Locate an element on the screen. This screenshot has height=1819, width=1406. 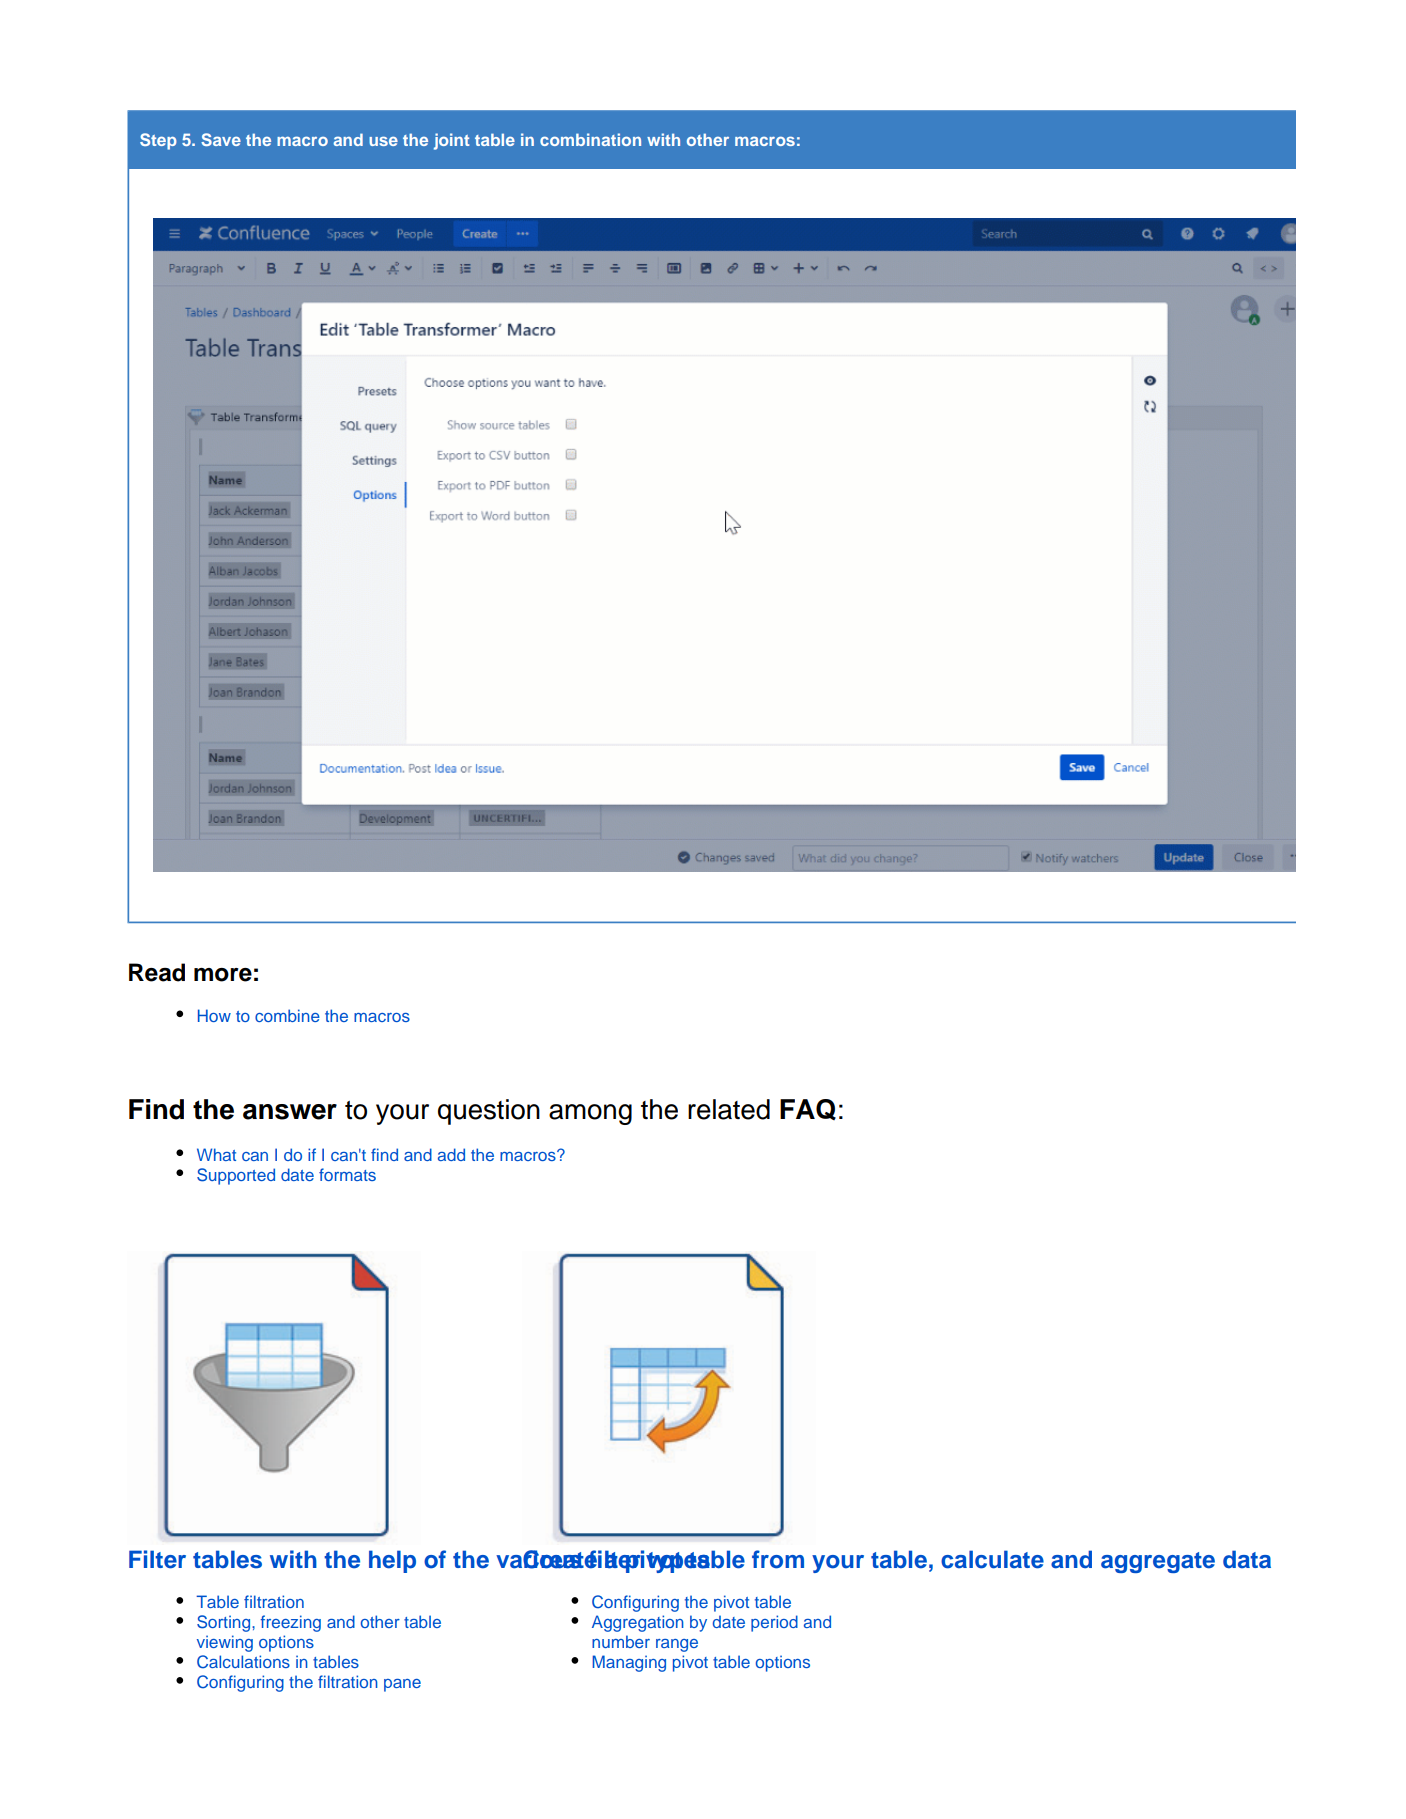
range is located at coordinates (677, 1645).
